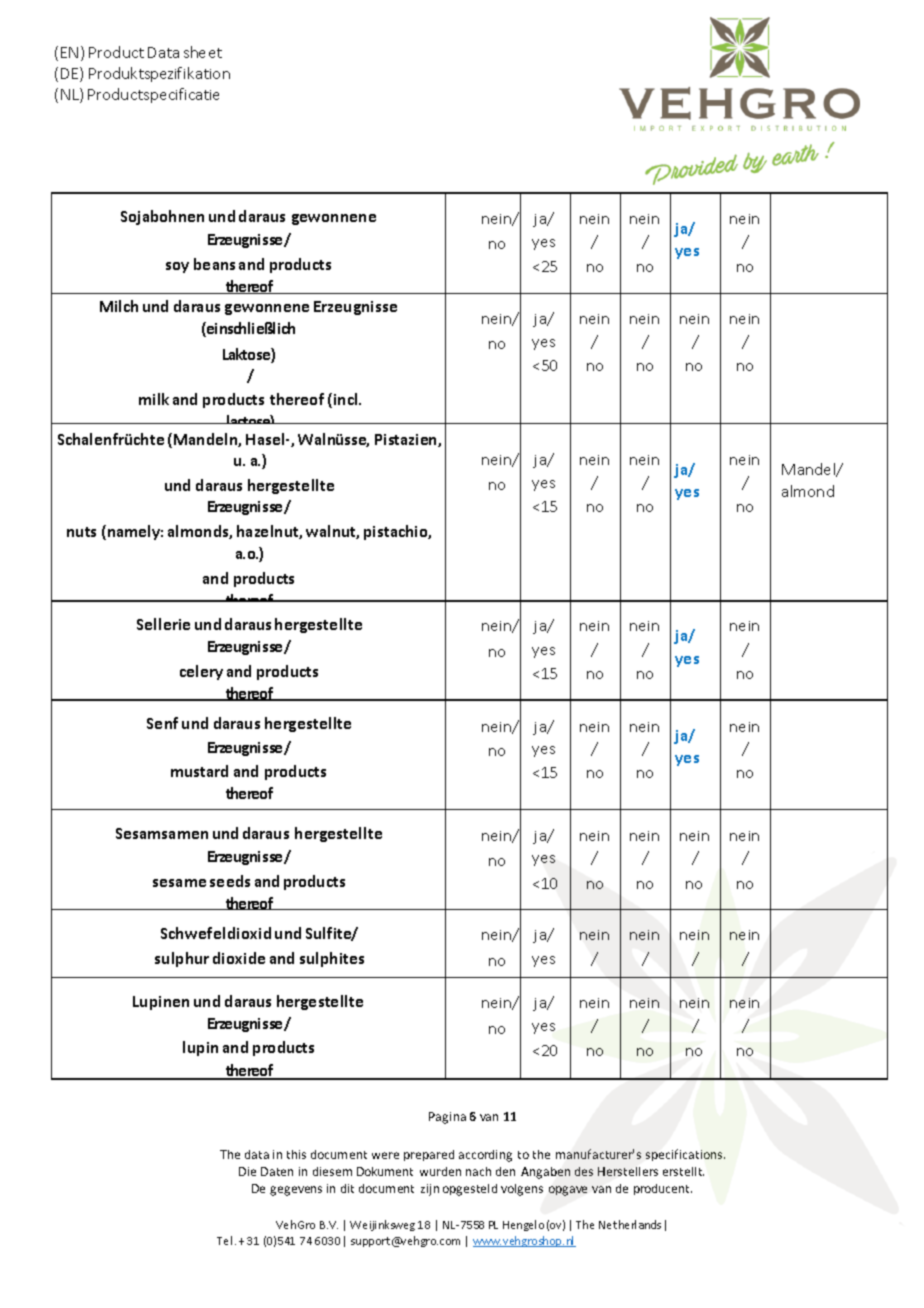 This screenshot has width=924, height=1308. I want to click on Pagina, so click(447, 1118).
